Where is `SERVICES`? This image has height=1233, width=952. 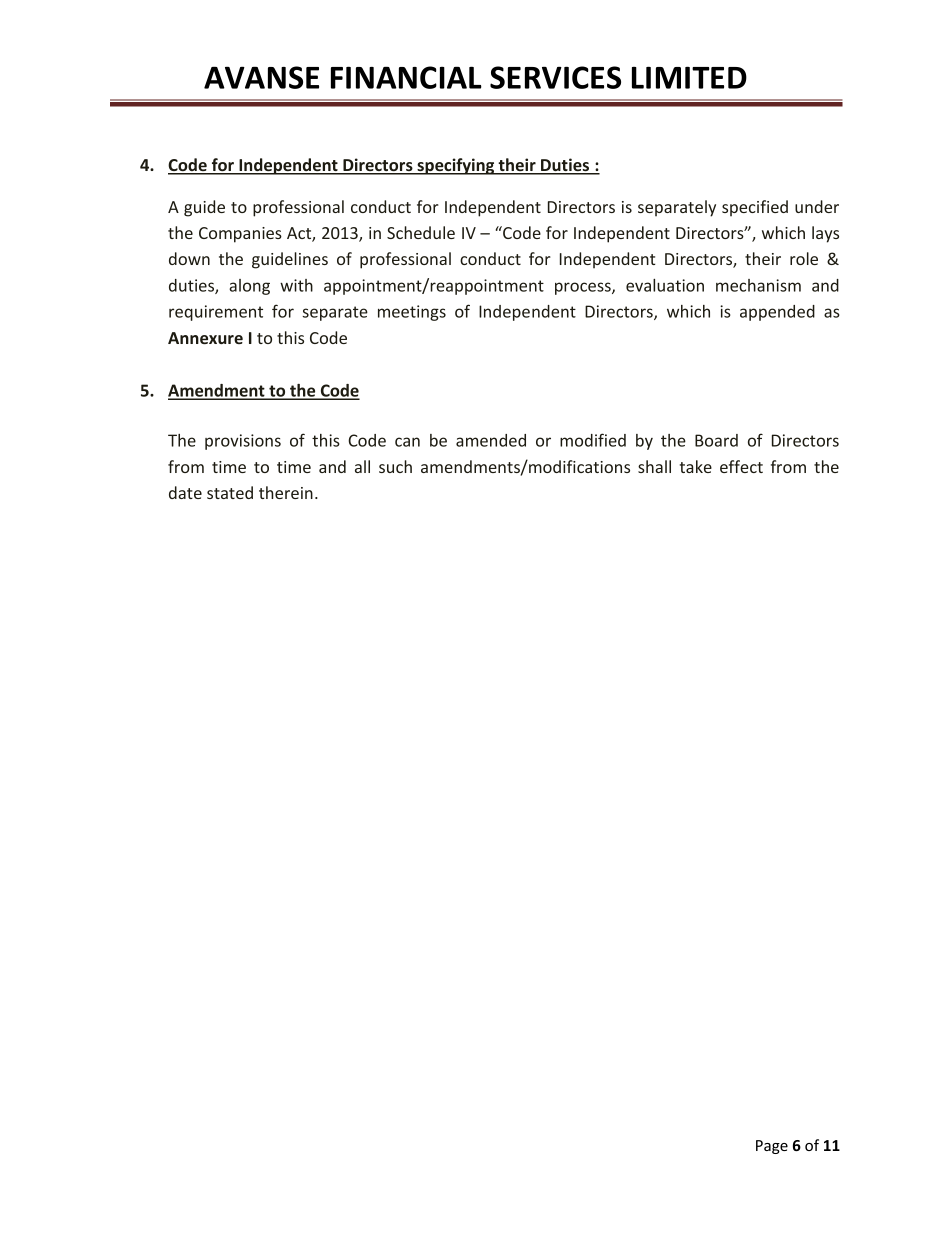 SERVICES is located at coordinates (555, 77).
